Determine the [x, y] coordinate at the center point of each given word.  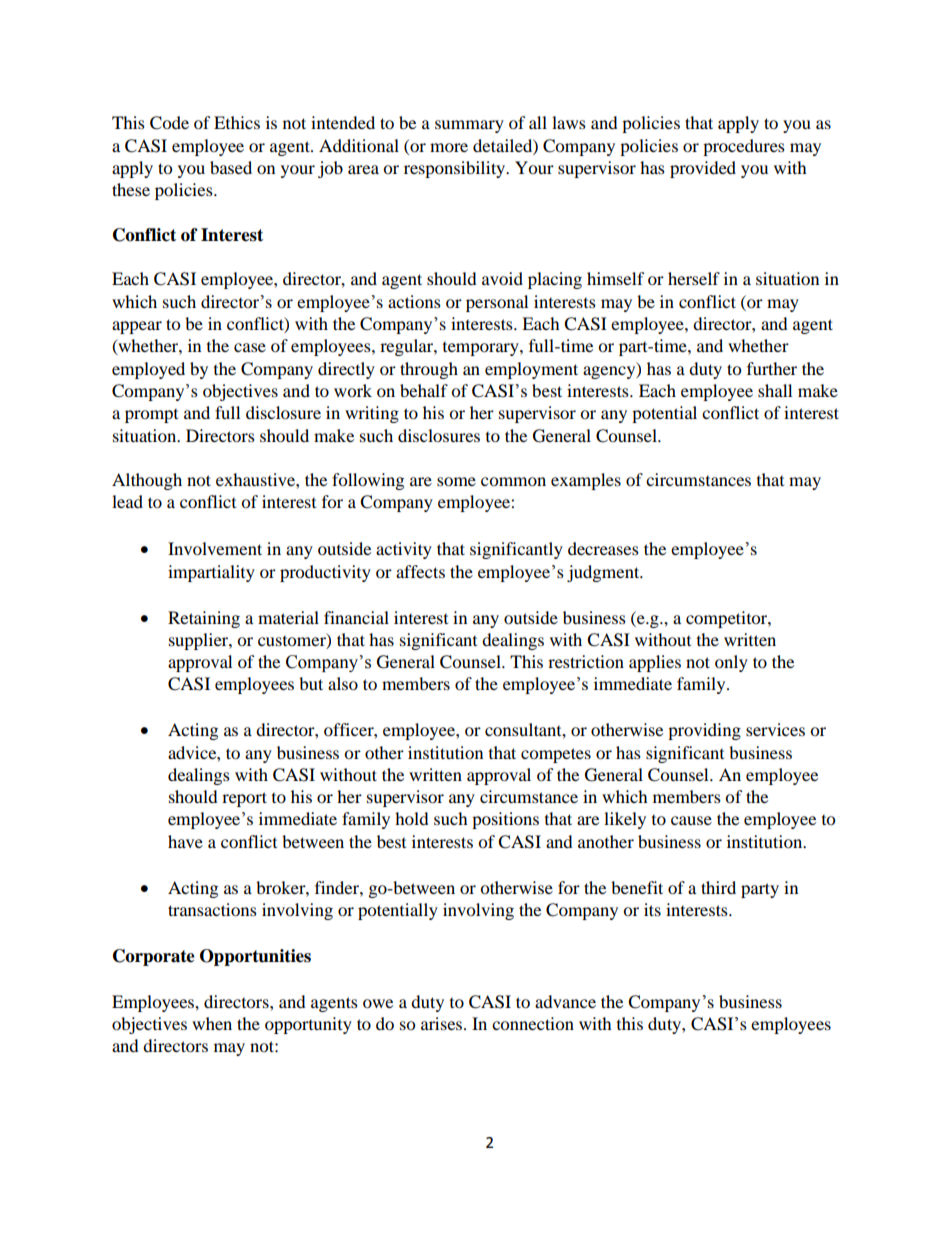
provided [703, 169]
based [231, 167]
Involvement [215, 548]
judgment [604, 573]
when [212, 1023]
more [449, 147]
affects [420, 571]
